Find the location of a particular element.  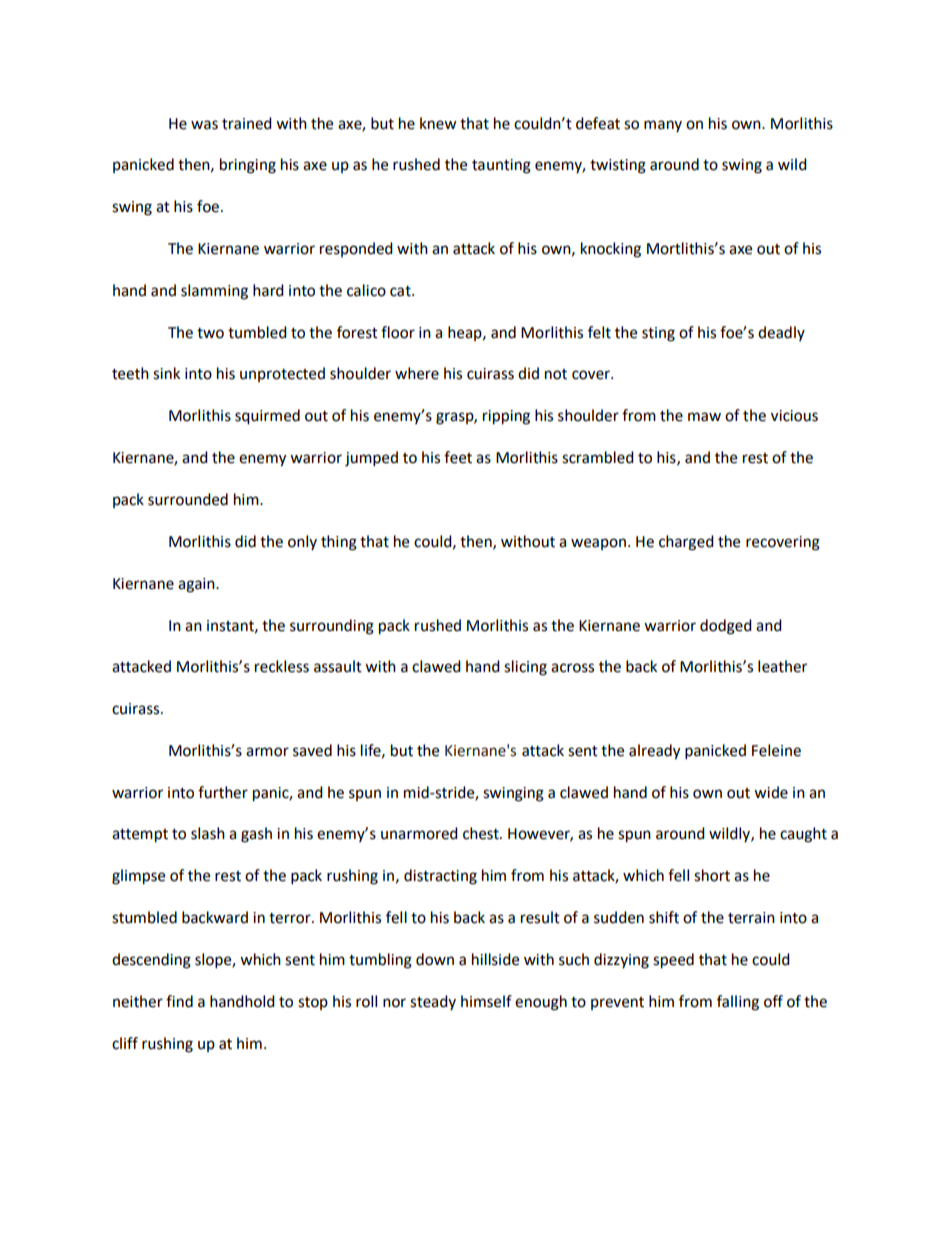

again is located at coordinates (197, 585).
